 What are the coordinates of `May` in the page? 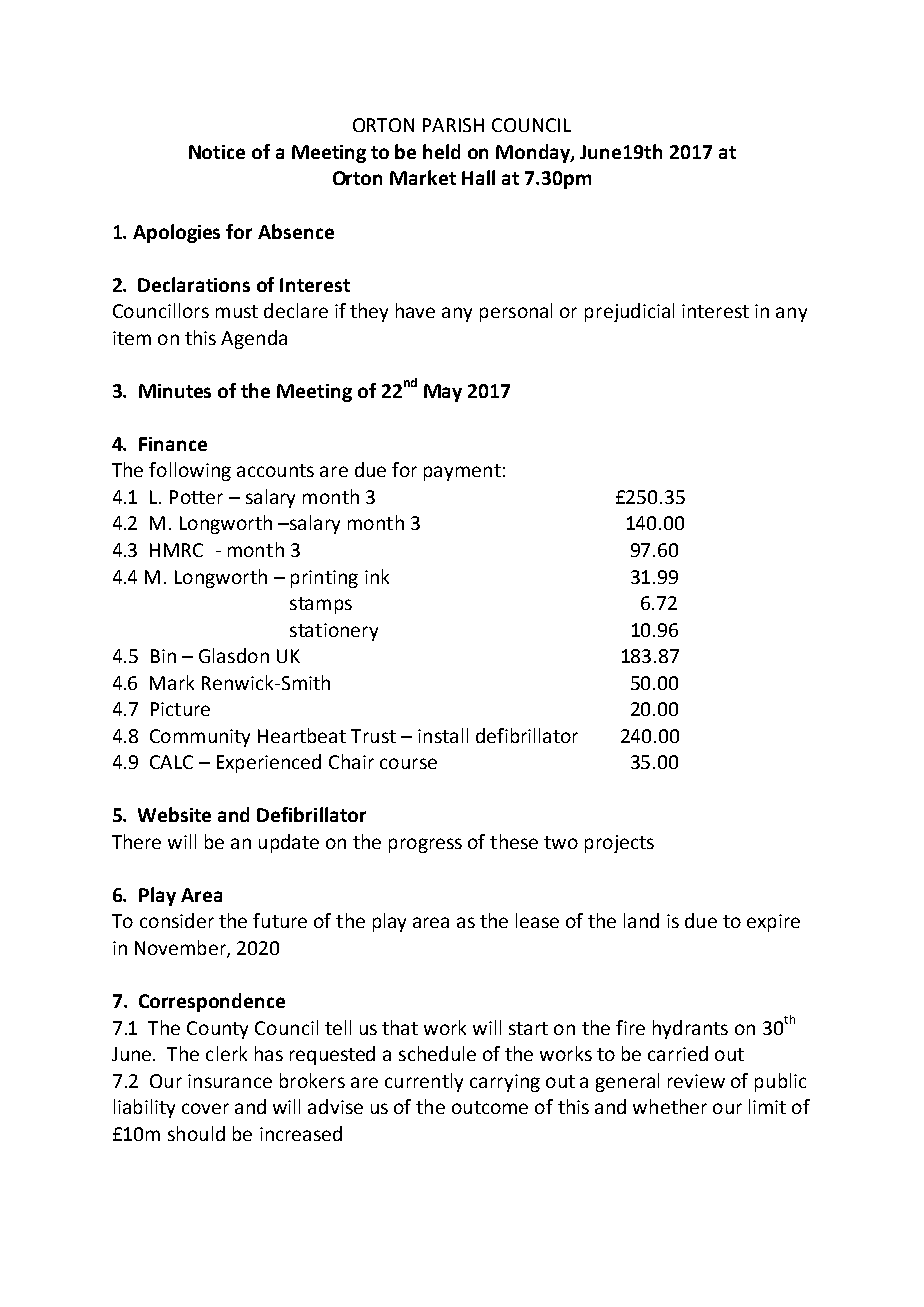 It's located at (443, 393).
